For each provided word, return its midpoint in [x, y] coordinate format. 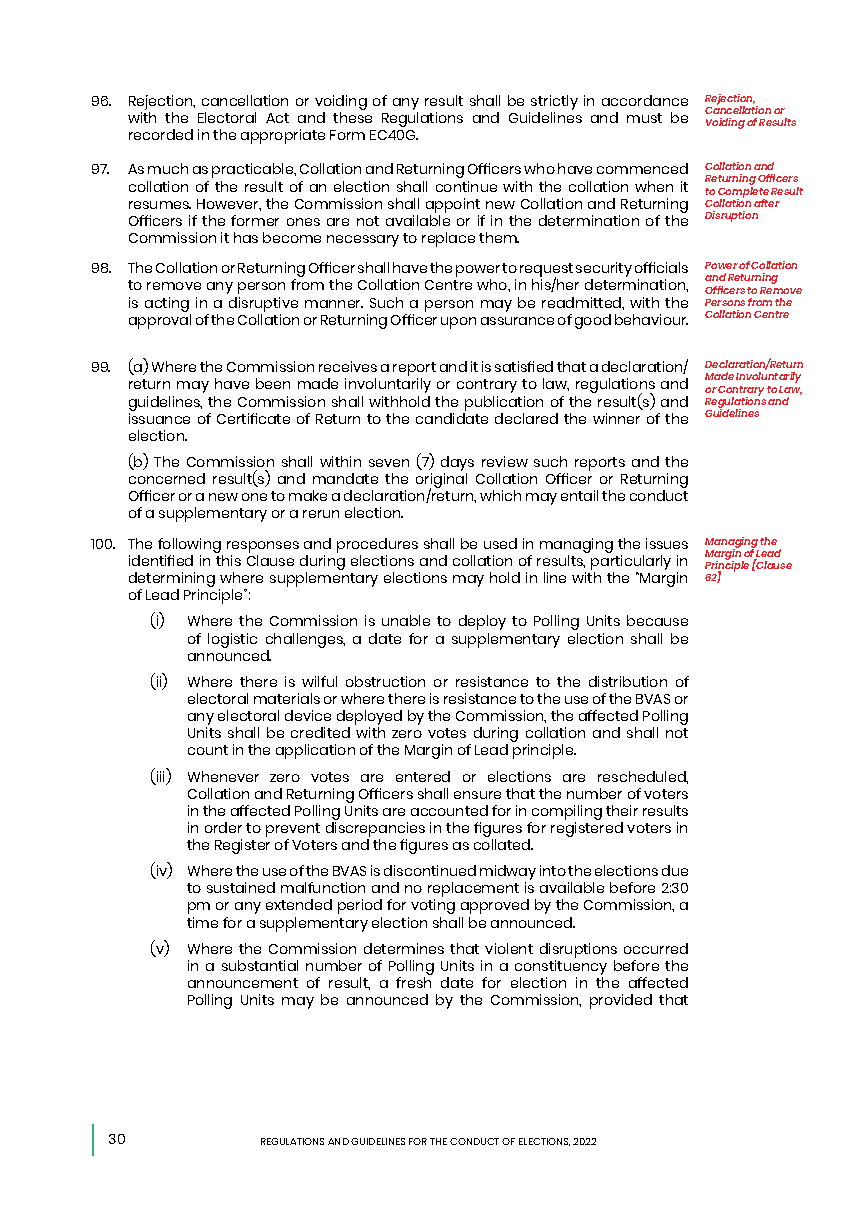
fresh [413, 982]
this [228, 560]
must [644, 118]
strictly [553, 104]
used [500, 543]
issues [667, 543]
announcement [243, 983]
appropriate [283, 136]
